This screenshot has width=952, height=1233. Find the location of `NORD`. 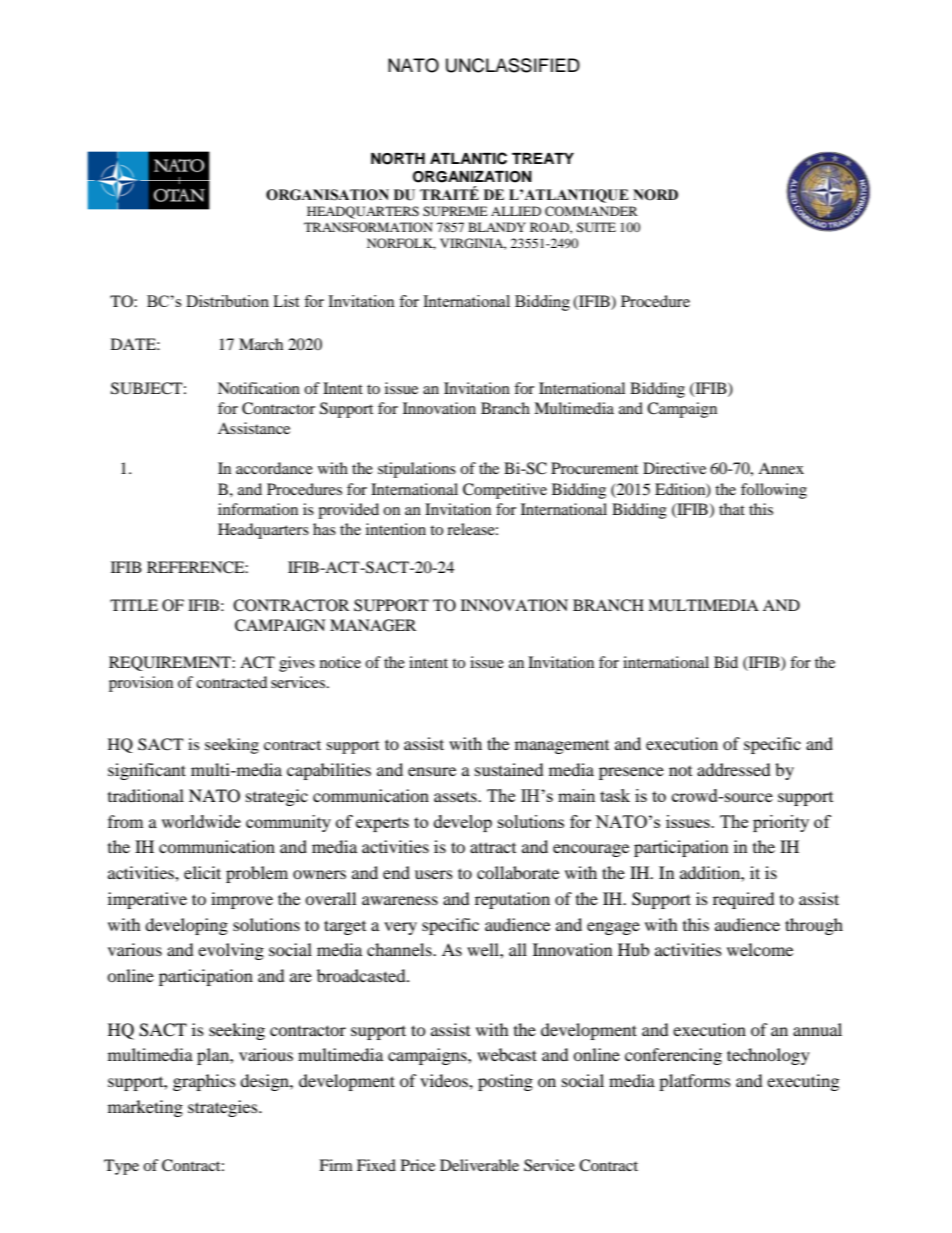

NORD is located at coordinates (655, 195).
